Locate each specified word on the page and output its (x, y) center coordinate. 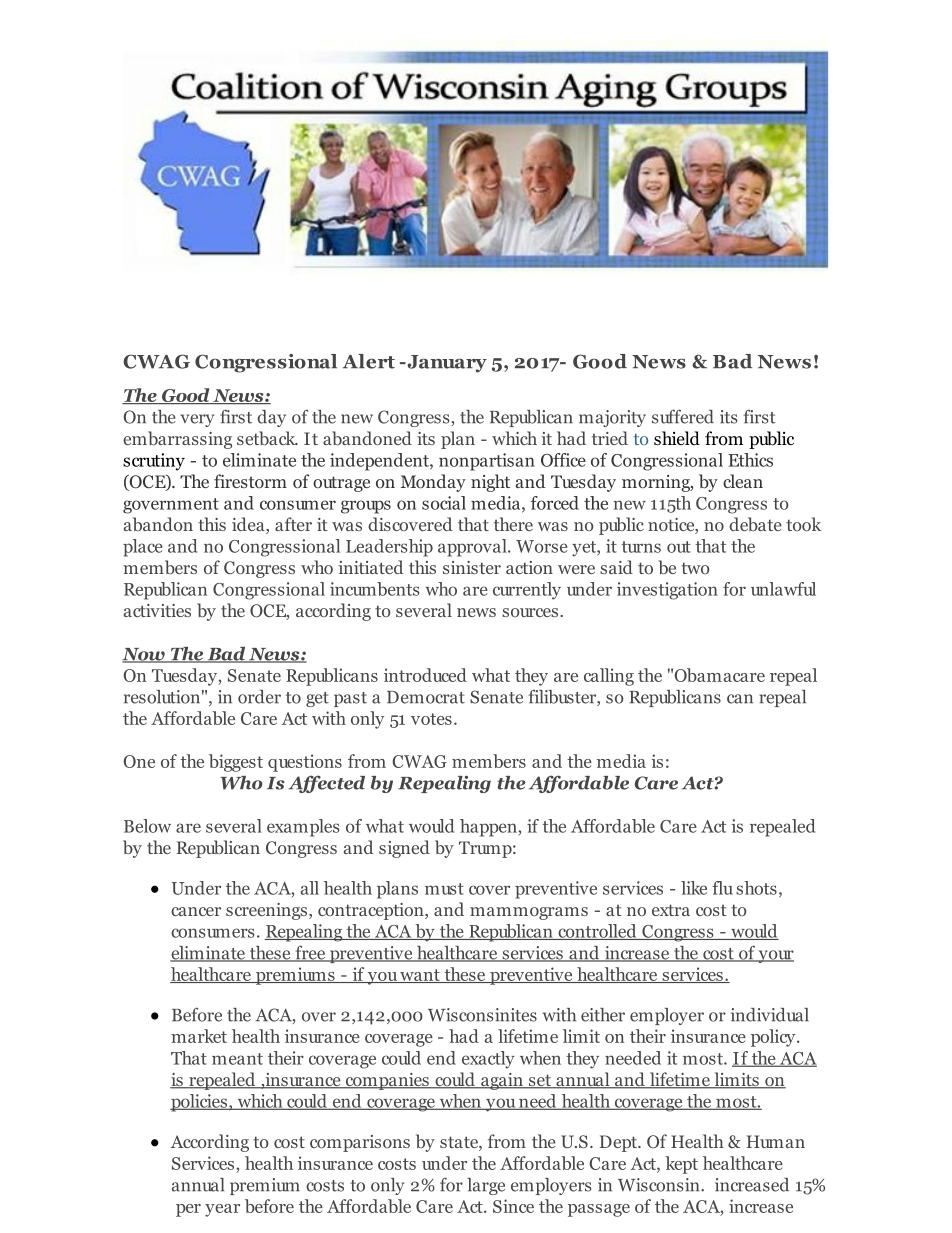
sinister (472, 567)
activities (157, 610)
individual (770, 1015)
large (486, 1186)
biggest (236, 763)
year (222, 1210)
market (199, 1036)
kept (681, 1165)
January (446, 364)
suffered (683, 416)
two (695, 568)
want (420, 976)
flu (722, 888)
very (197, 420)
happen (489, 828)
